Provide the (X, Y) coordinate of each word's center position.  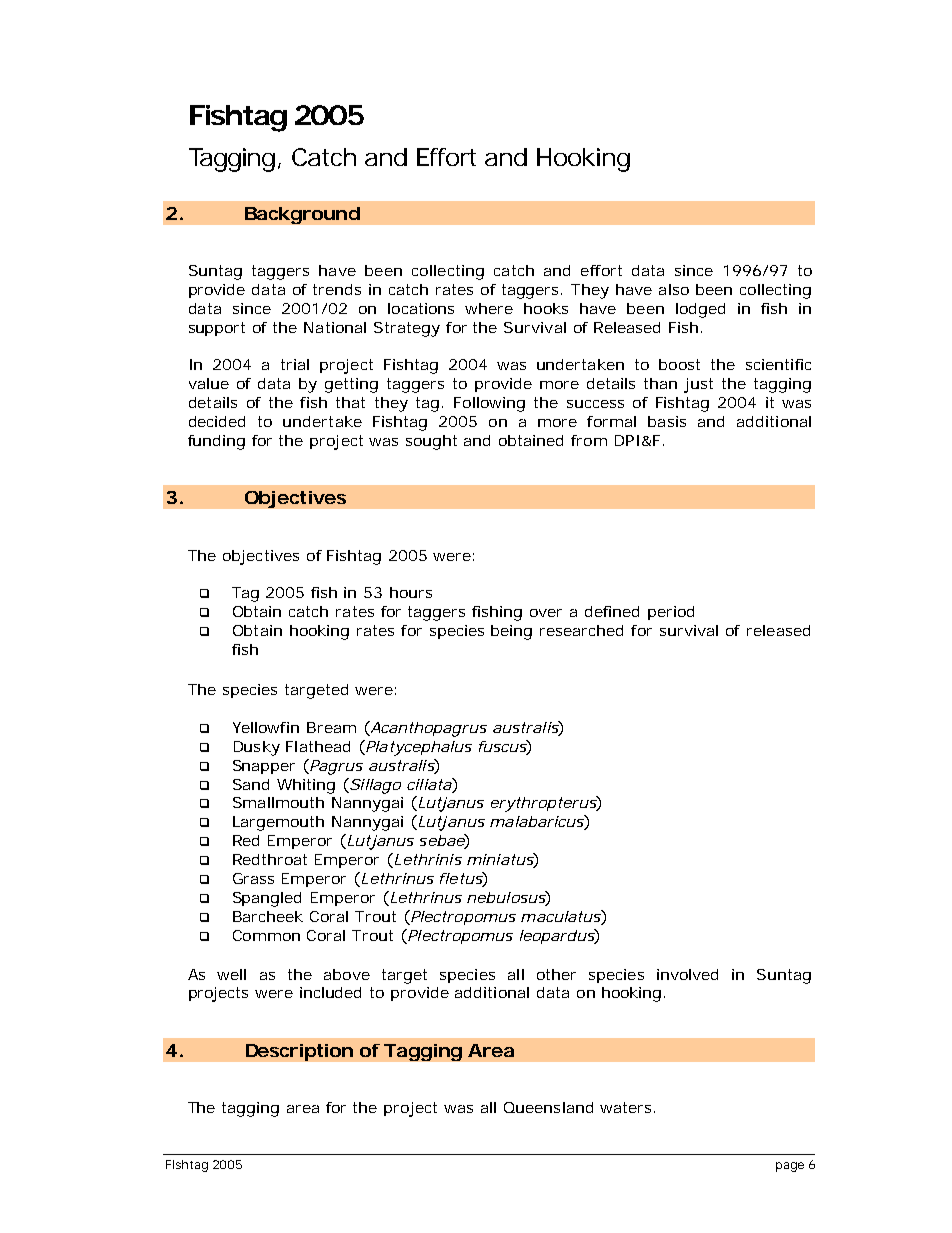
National (335, 327)
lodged (700, 310)
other (556, 974)
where (489, 308)
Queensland (548, 1107)
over (546, 613)
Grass (253, 878)
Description (299, 1052)
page (790, 1167)
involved (687, 974)
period (671, 613)
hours (411, 592)
